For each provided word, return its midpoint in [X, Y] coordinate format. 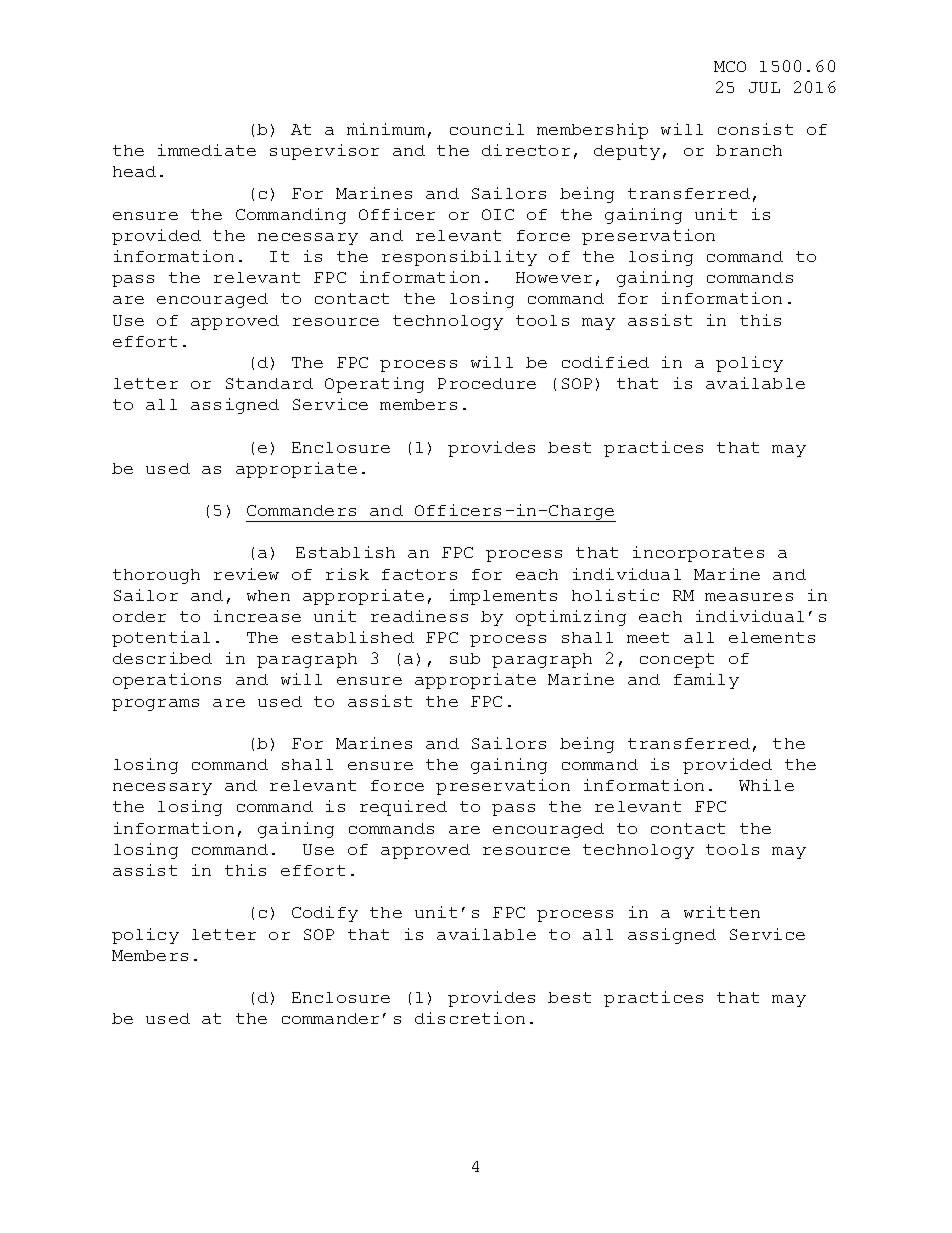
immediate [207, 150]
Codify [325, 914]
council [487, 129]
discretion [470, 1018]
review [246, 574]
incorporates [698, 554]
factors [419, 574]
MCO [730, 66]
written [722, 912]
